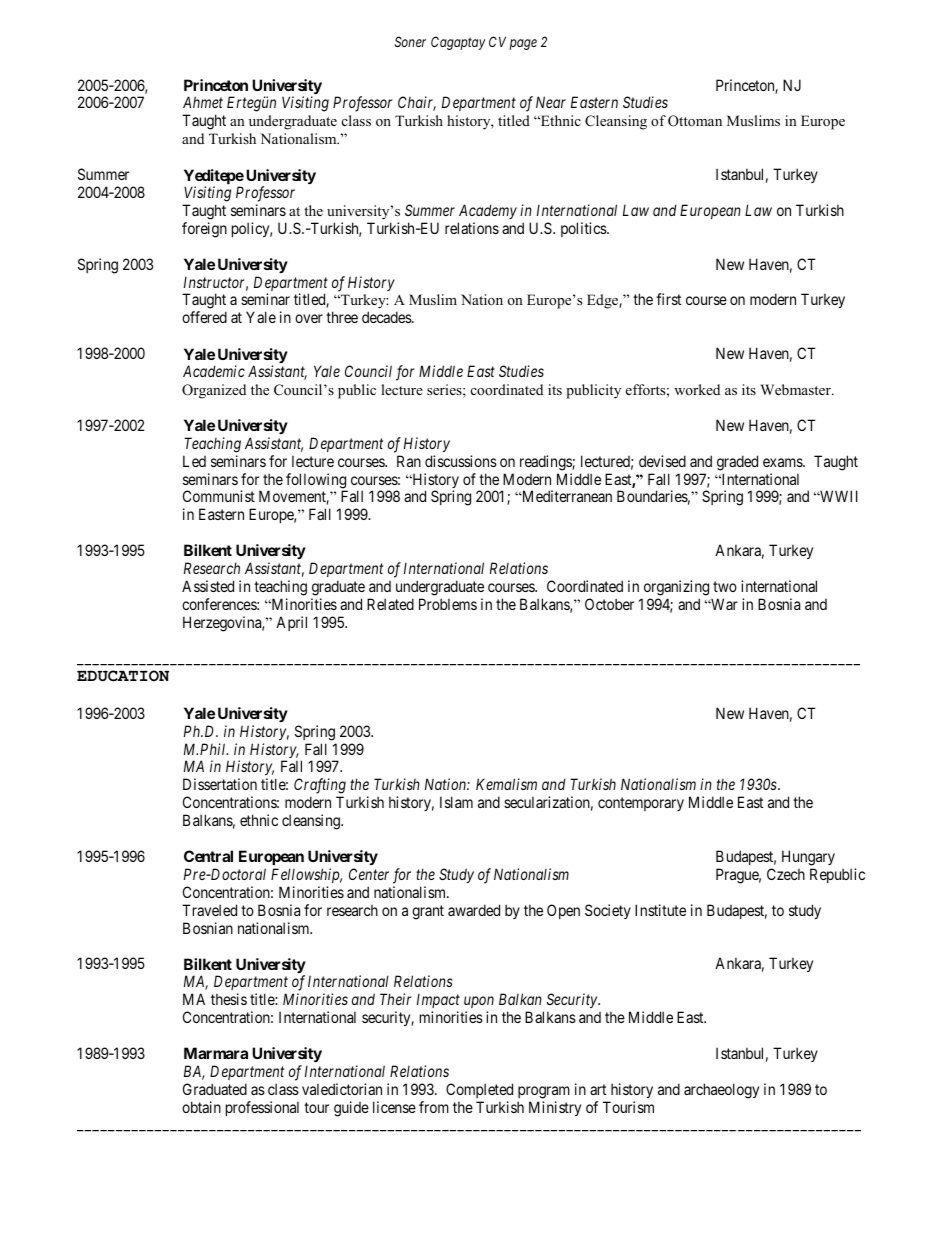  Describe the element at coordinates (479, 1090) in the screenshot. I see `Completed` at that location.
